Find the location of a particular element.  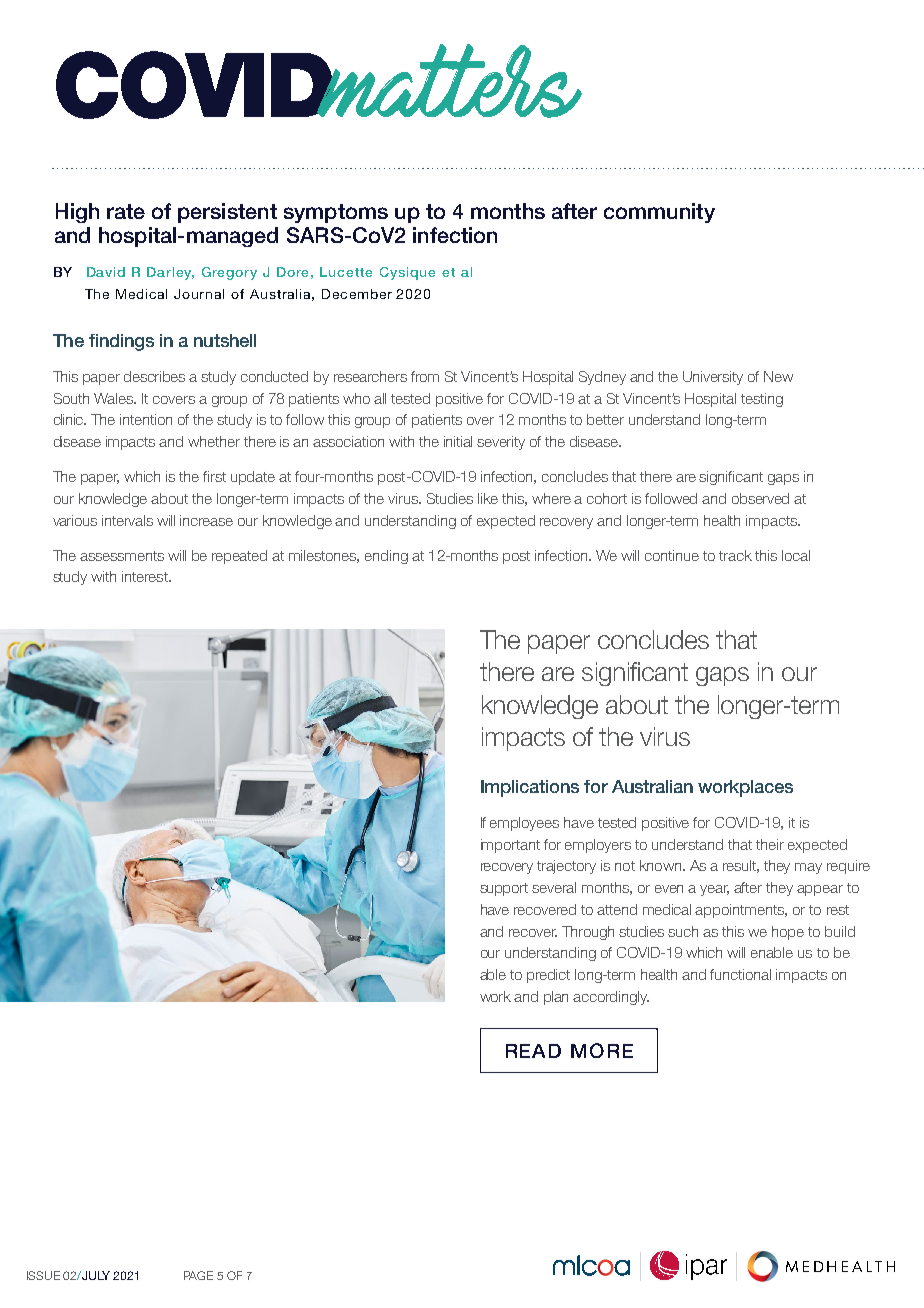

PAGE is located at coordinates (198, 1275).
